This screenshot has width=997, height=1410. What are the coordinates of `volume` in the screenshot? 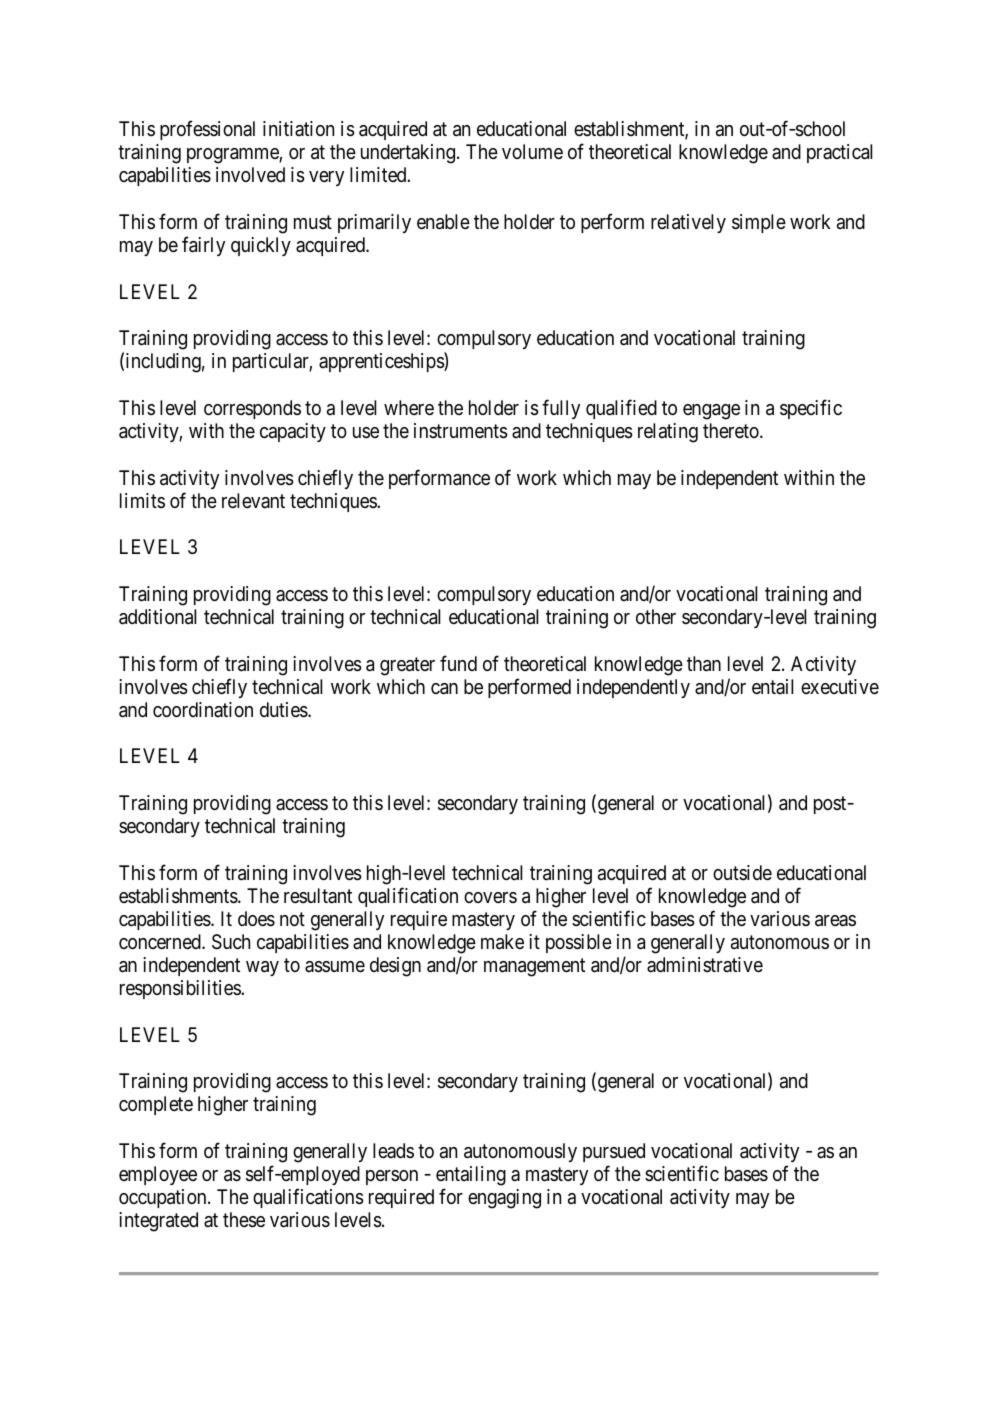 It's located at (532, 151).
